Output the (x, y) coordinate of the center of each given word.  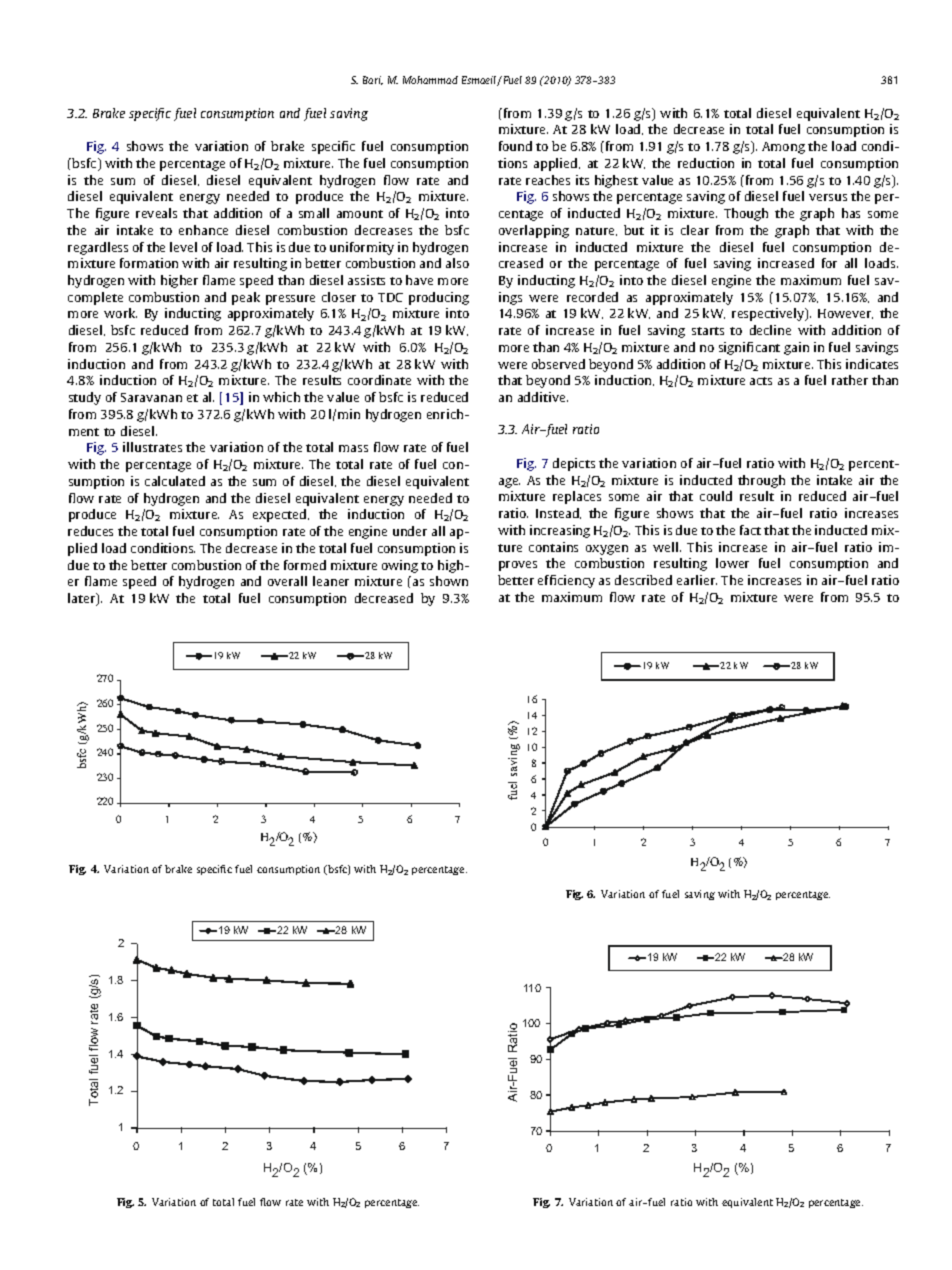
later (83, 599)
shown (449, 581)
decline (770, 330)
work (120, 313)
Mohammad (430, 80)
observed (558, 364)
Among (783, 148)
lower (732, 563)
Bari (373, 80)
